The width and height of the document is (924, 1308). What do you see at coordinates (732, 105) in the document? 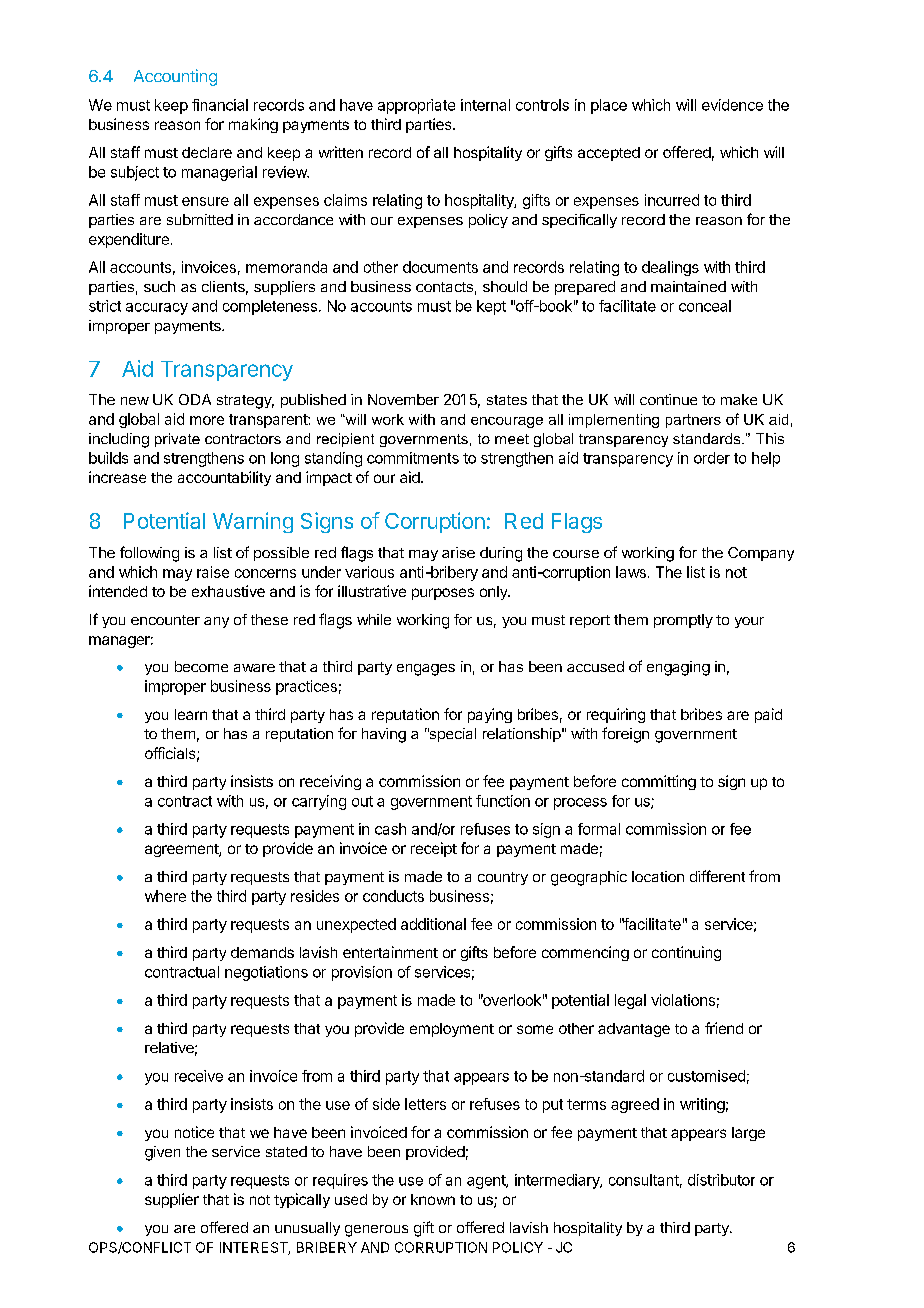
I see `evidence` at bounding box center [732, 105].
